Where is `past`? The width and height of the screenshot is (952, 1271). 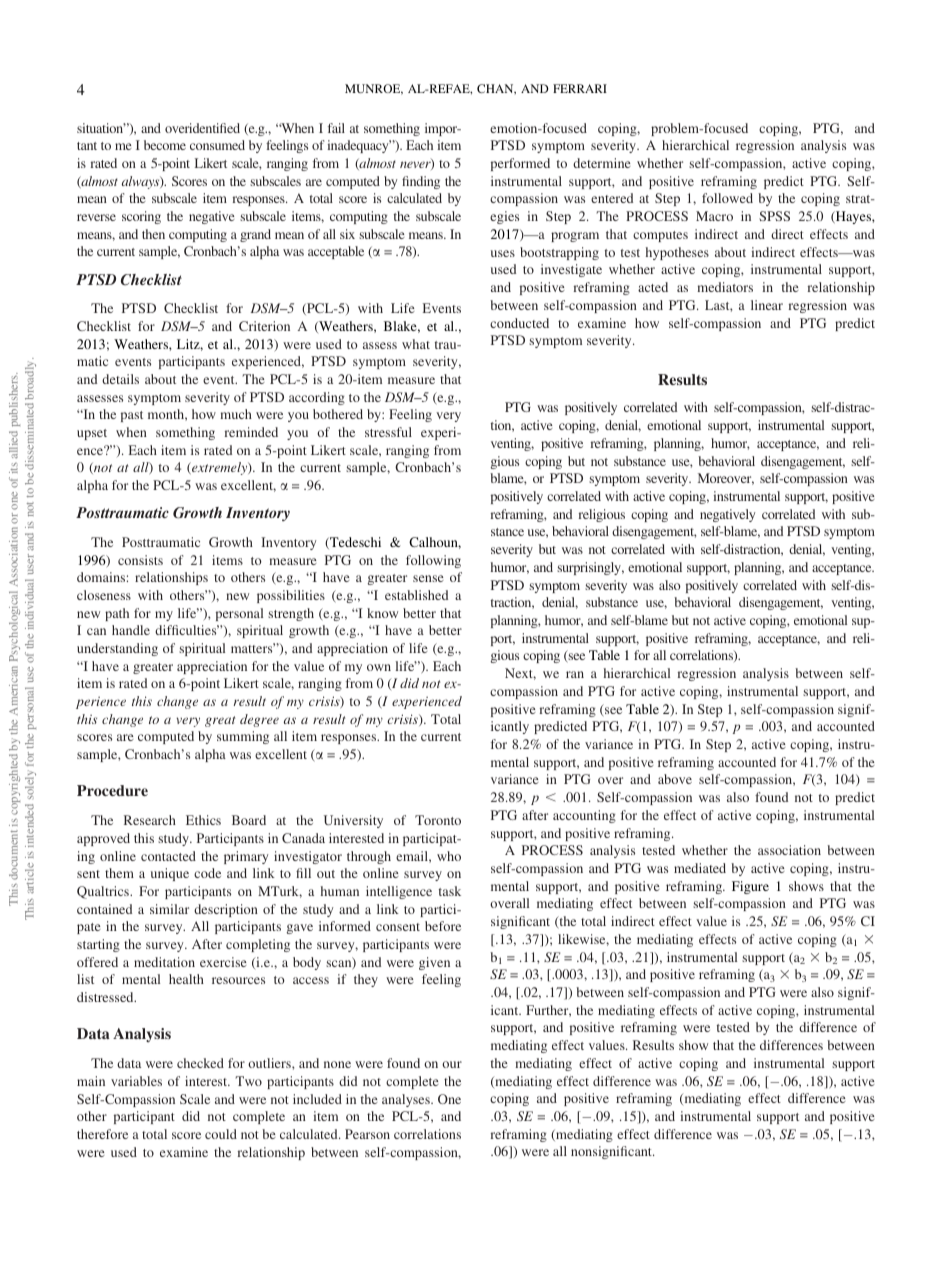 past is located at coordinates (132, 416).
